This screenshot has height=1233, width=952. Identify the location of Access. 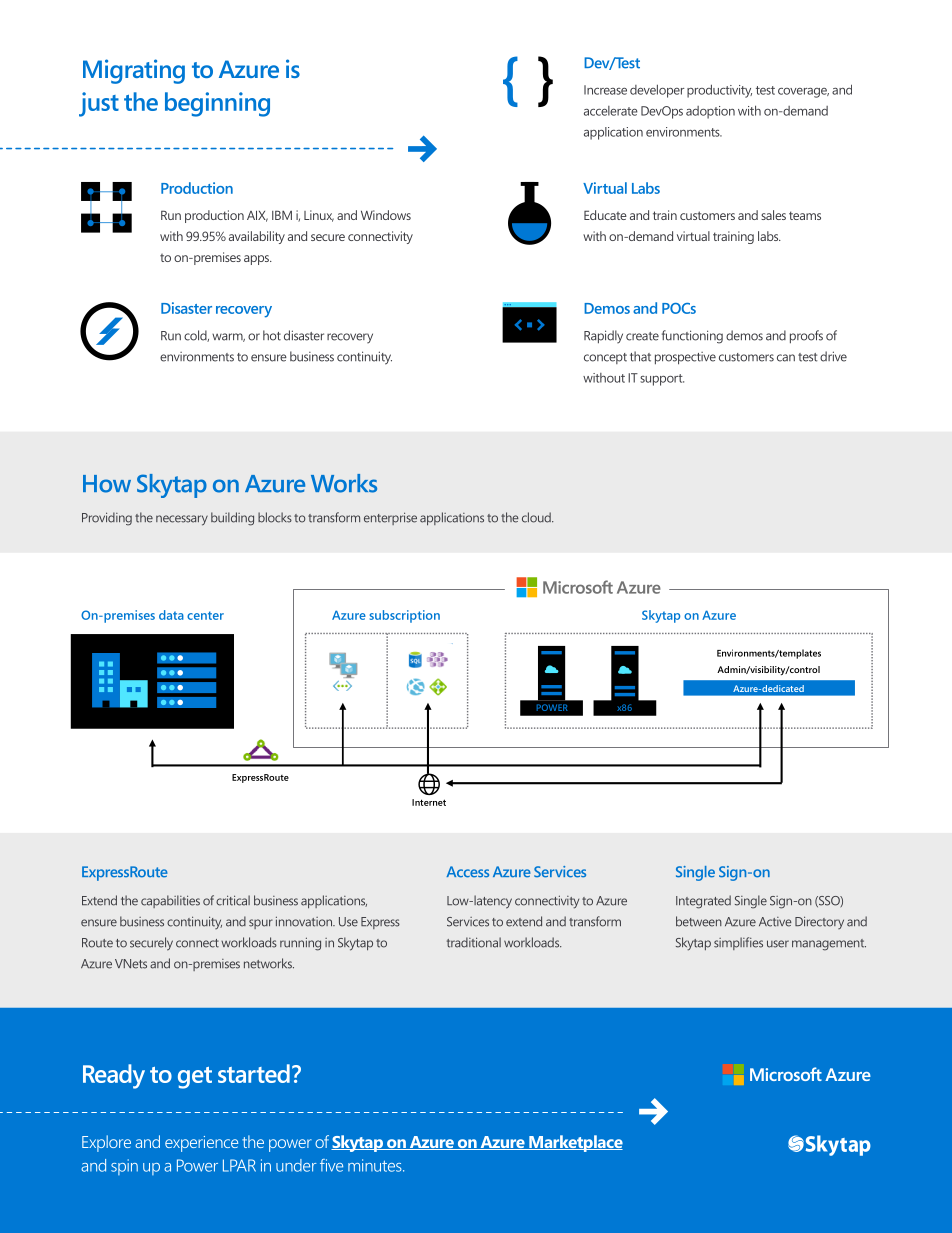
(467, 872).
